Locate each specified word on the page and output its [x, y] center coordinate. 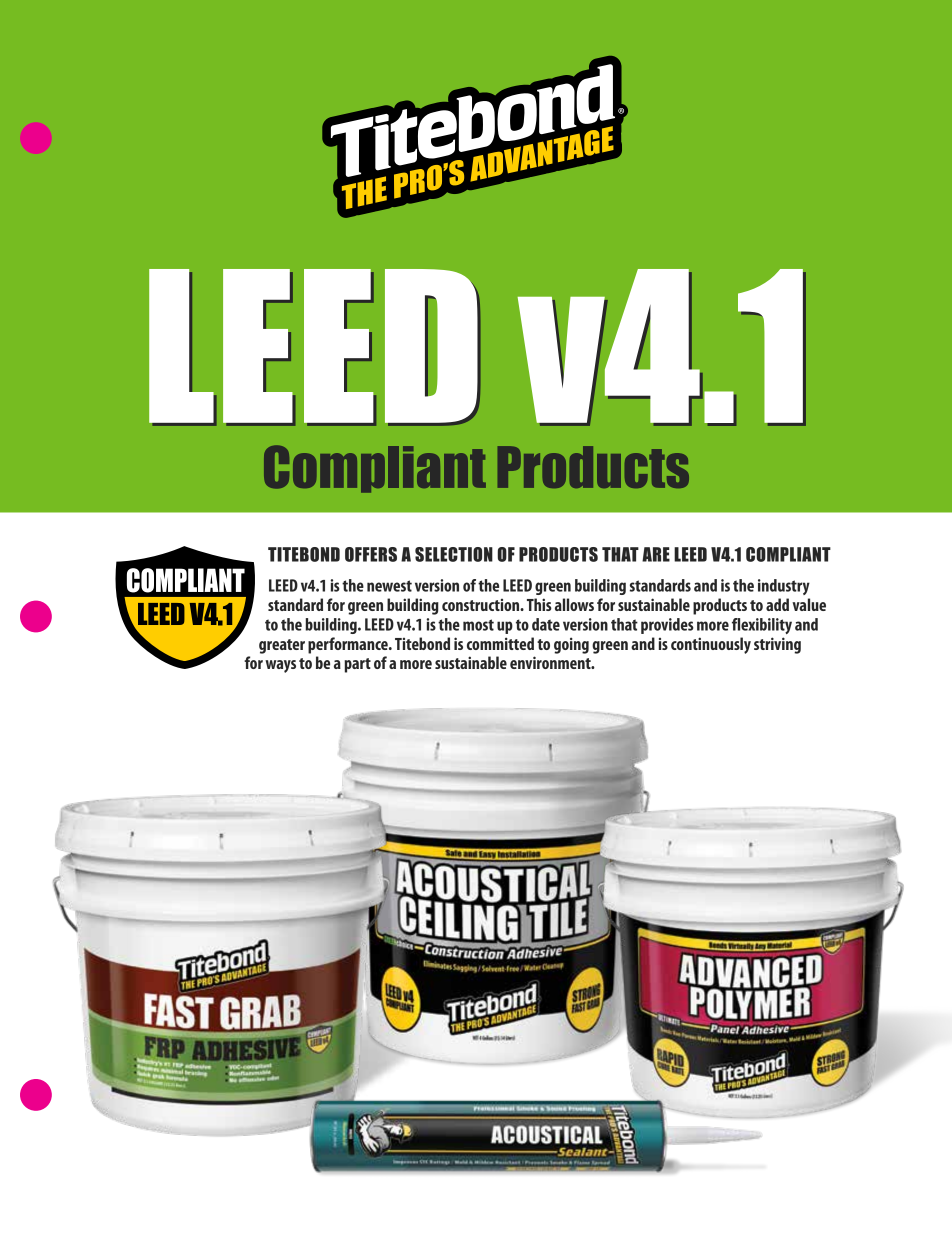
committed [500, 643]
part [357, 665]
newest [389, 586]
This [539, 604]
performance [349, 645]
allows [574, 604]
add [777, 604]
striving [777, 645]
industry [784, 587]
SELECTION [454, 554]
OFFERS [371, 554]
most [478, 625]
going [571, 645]
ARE [656, 554]
